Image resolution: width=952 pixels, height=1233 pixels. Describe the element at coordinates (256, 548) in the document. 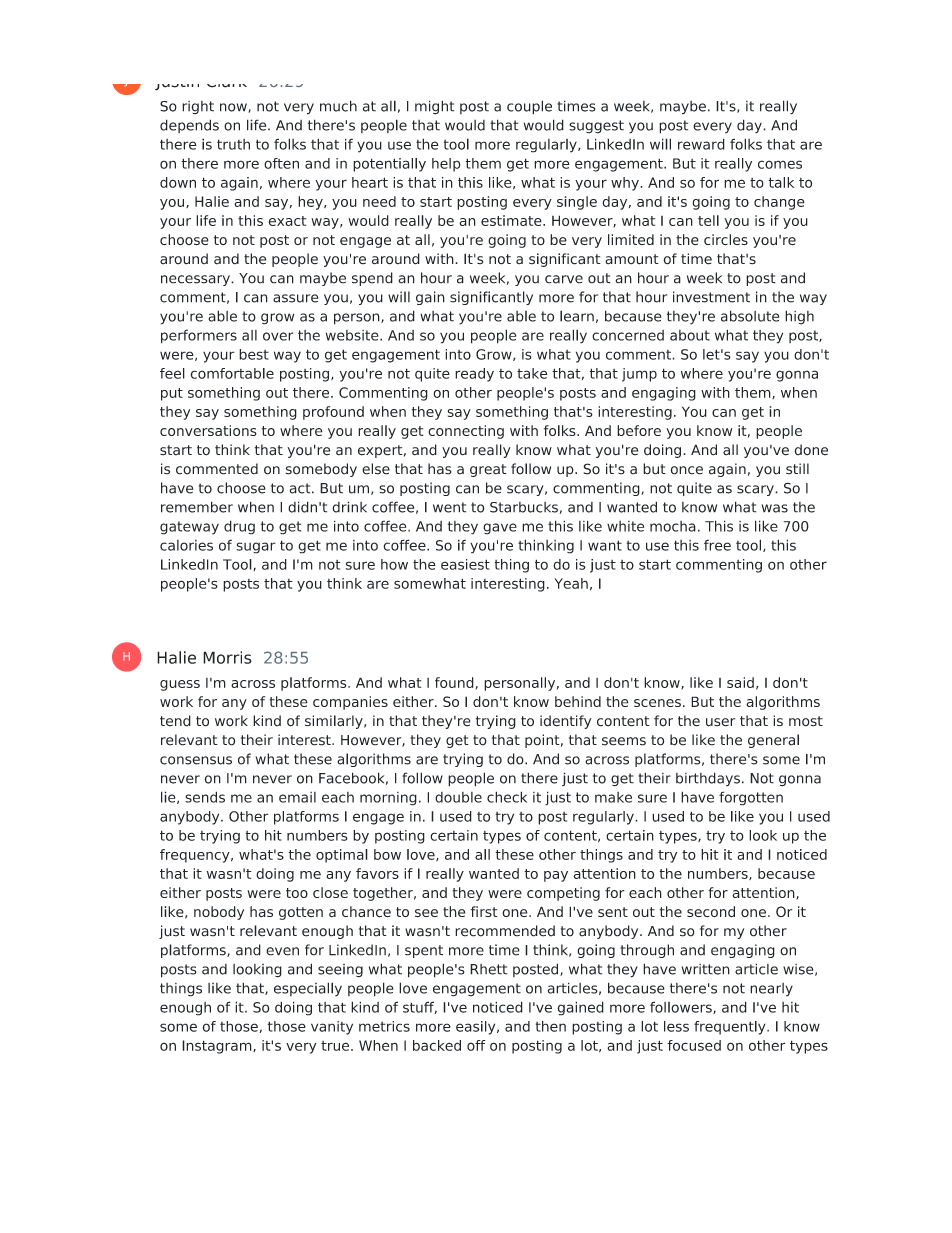

I see `sugar` at that location.
